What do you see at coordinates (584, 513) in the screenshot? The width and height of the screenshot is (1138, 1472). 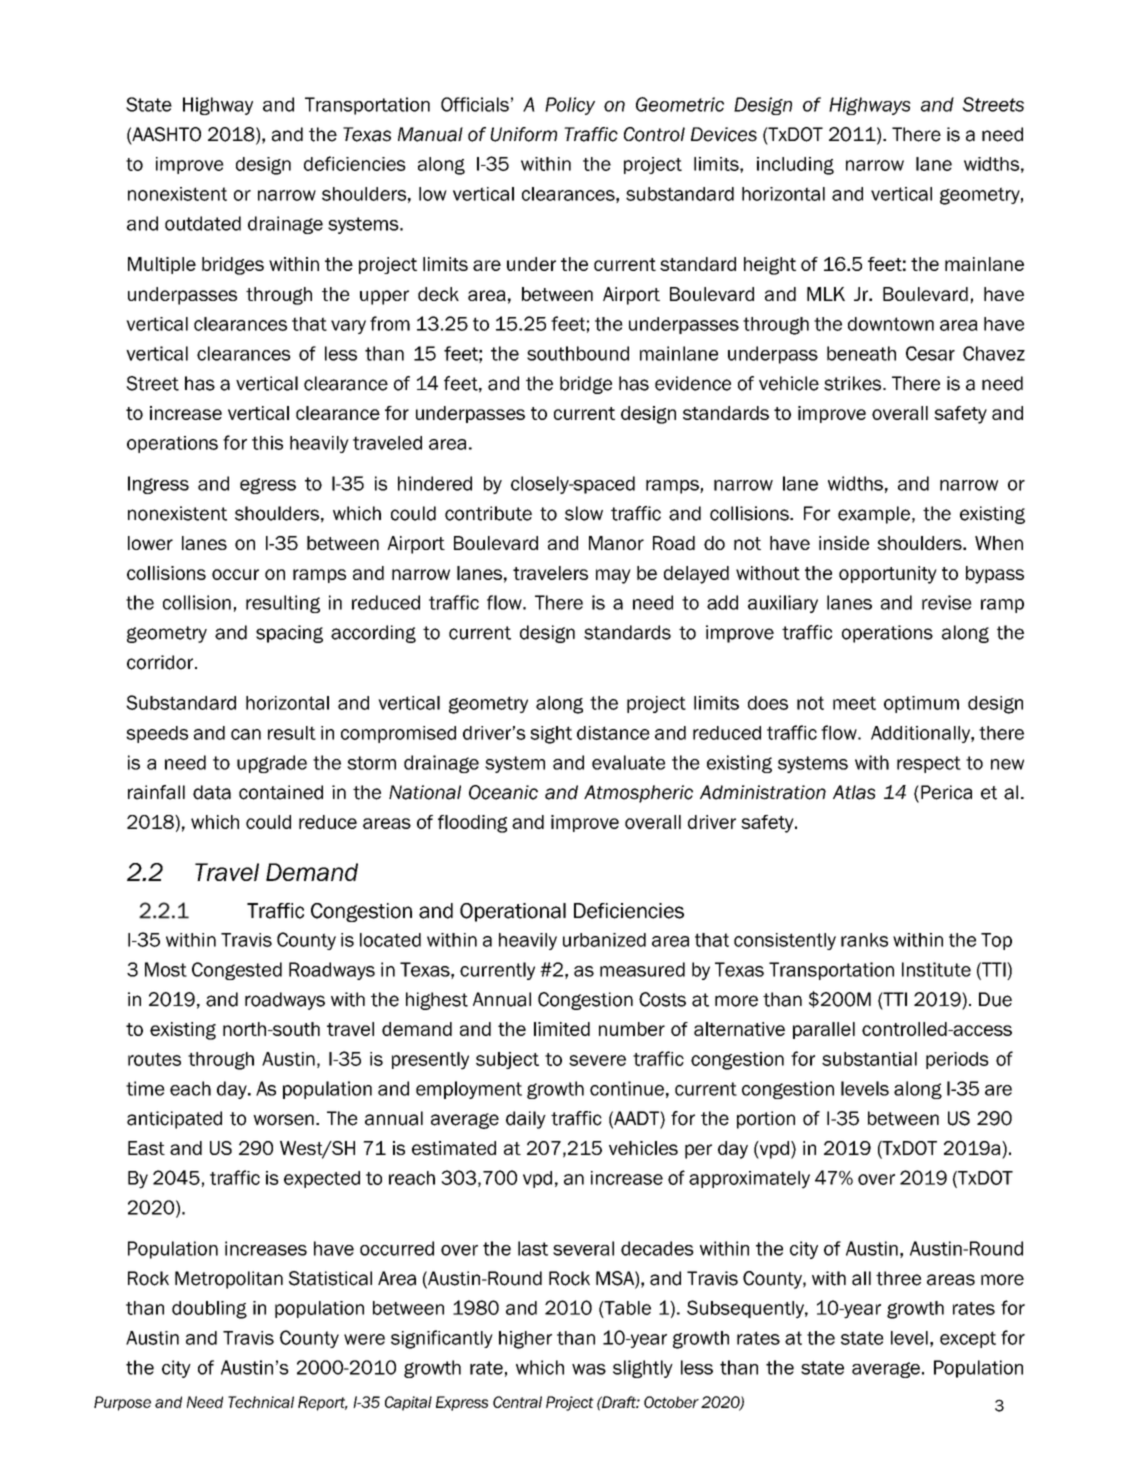 I see `slow` at bounding box center [584, 513].
